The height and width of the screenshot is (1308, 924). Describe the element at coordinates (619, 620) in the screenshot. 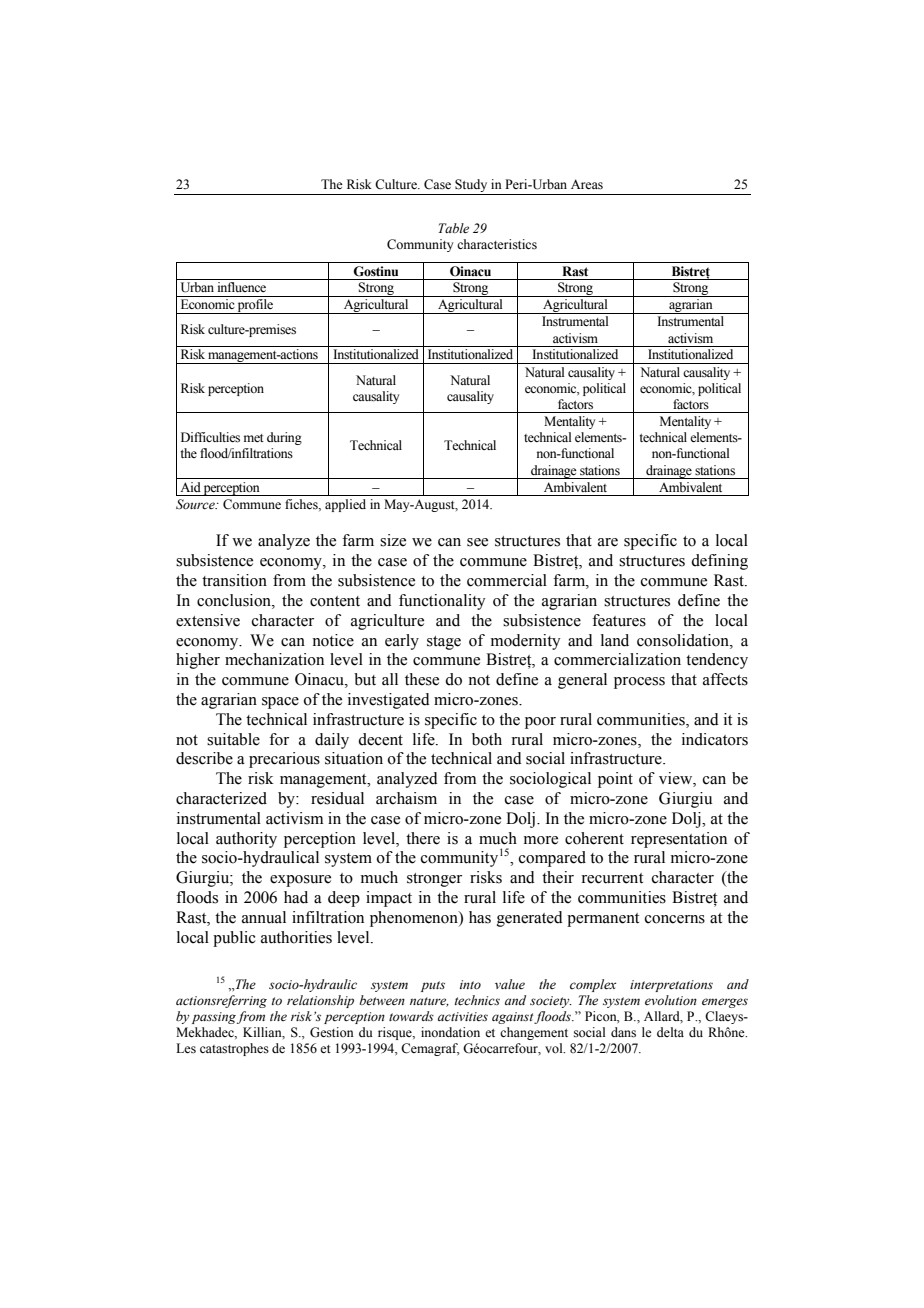

I see `features` at that location.
